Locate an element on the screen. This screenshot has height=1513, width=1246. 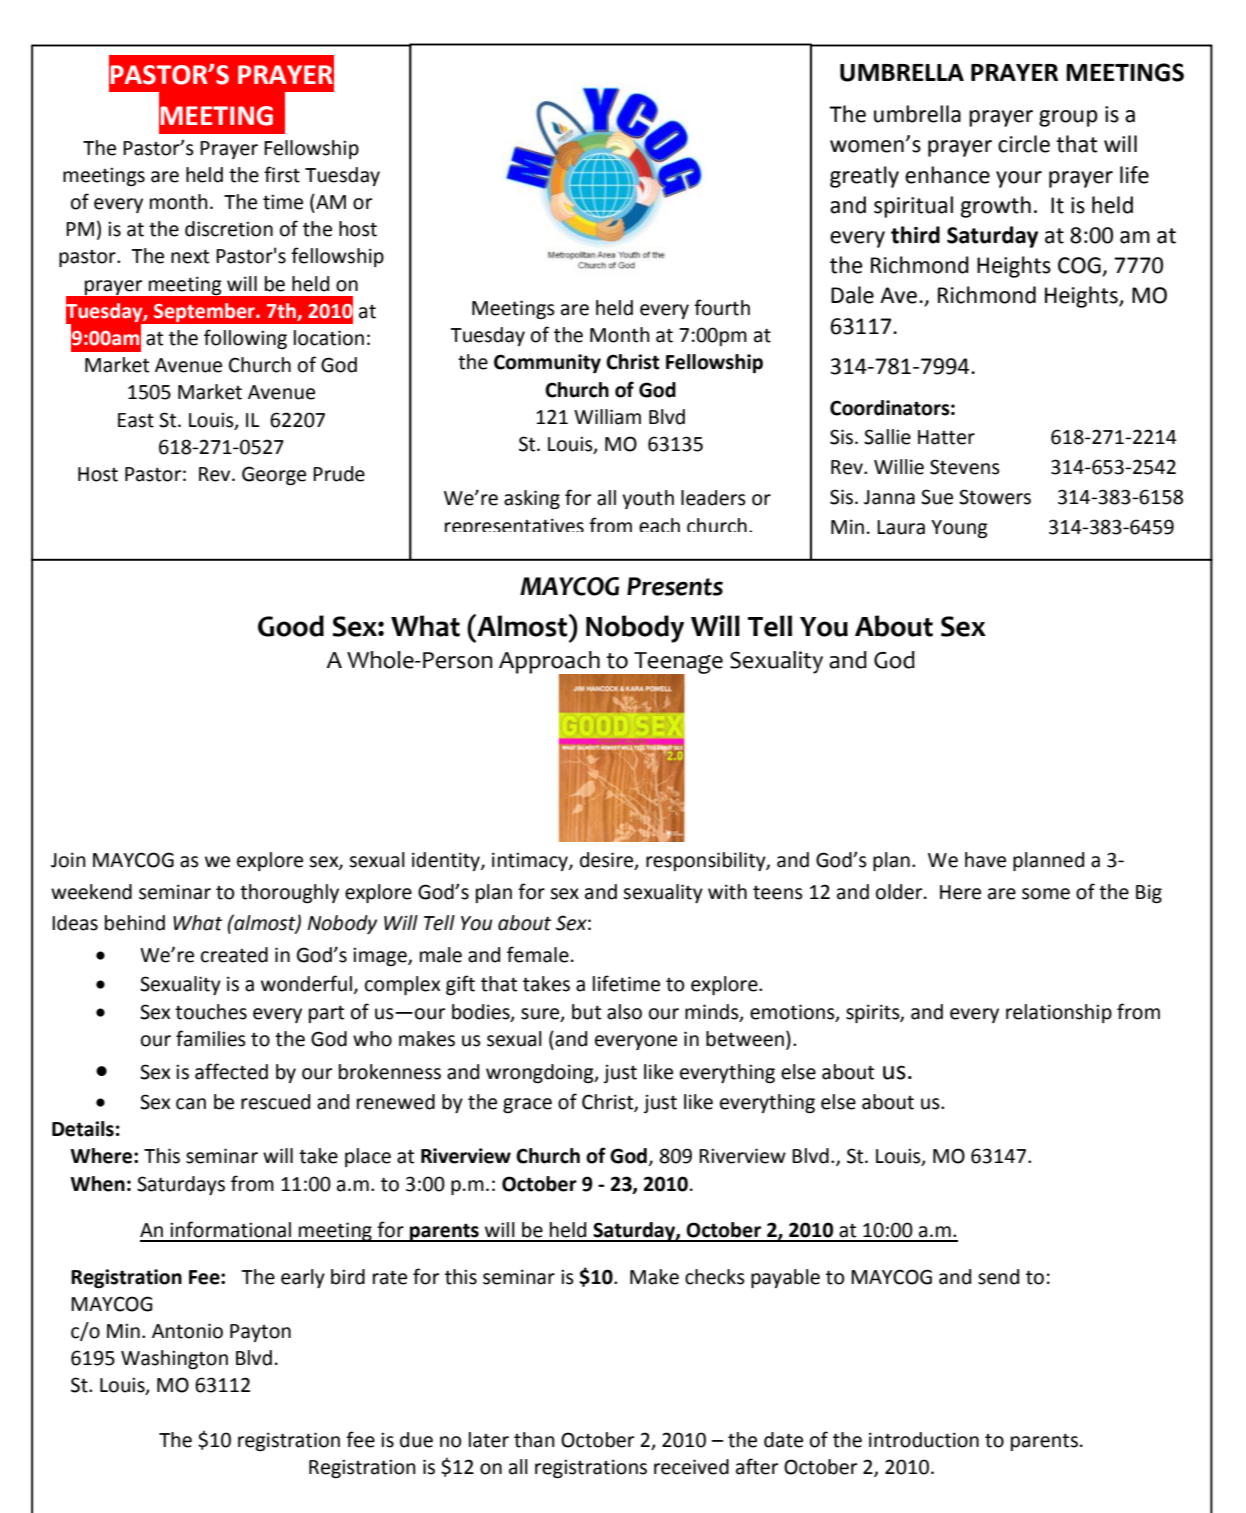
intimacy is located at coordinates (531, 861).
